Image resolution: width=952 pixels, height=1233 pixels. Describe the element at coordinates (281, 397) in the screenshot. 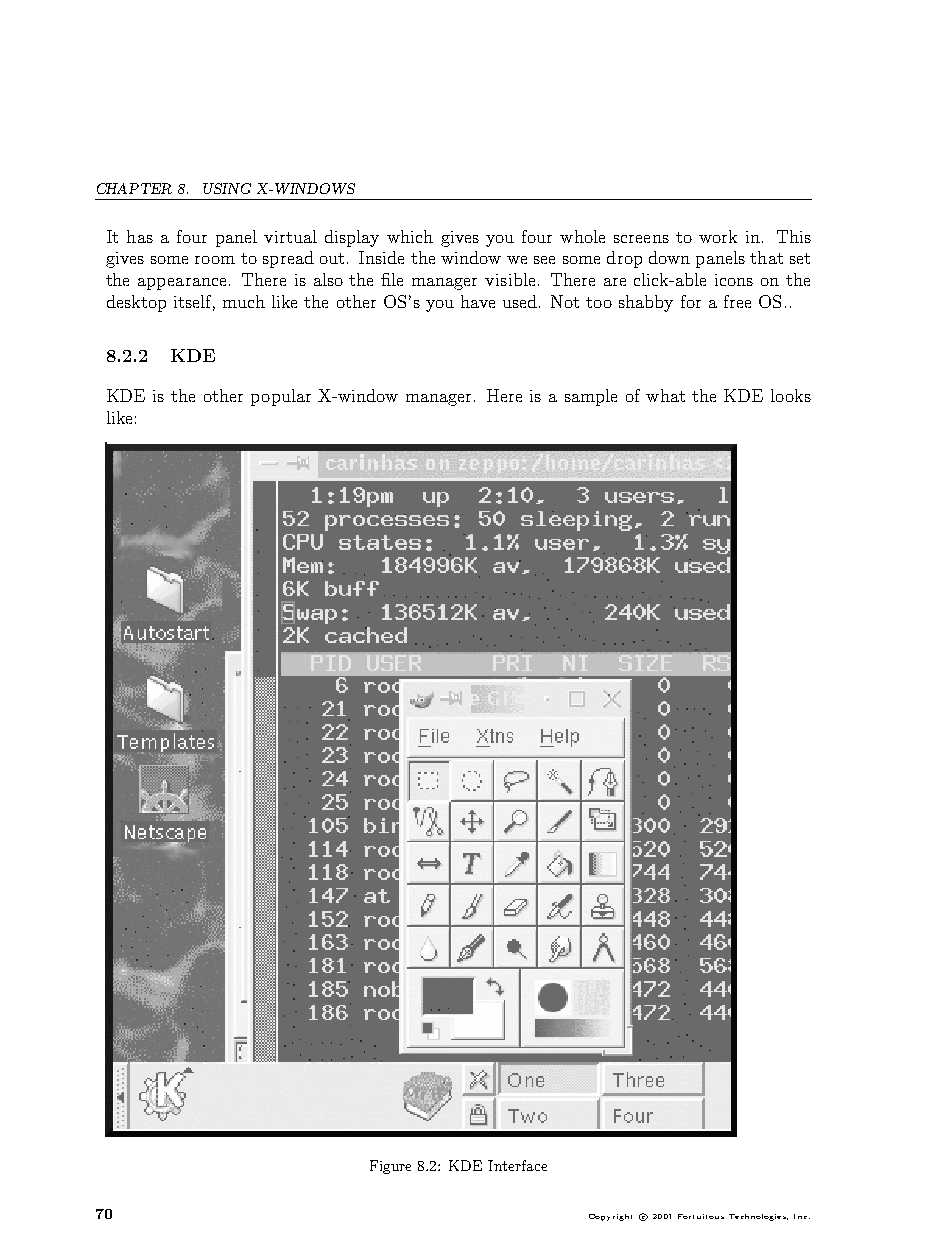

I see `popular` at that location.
